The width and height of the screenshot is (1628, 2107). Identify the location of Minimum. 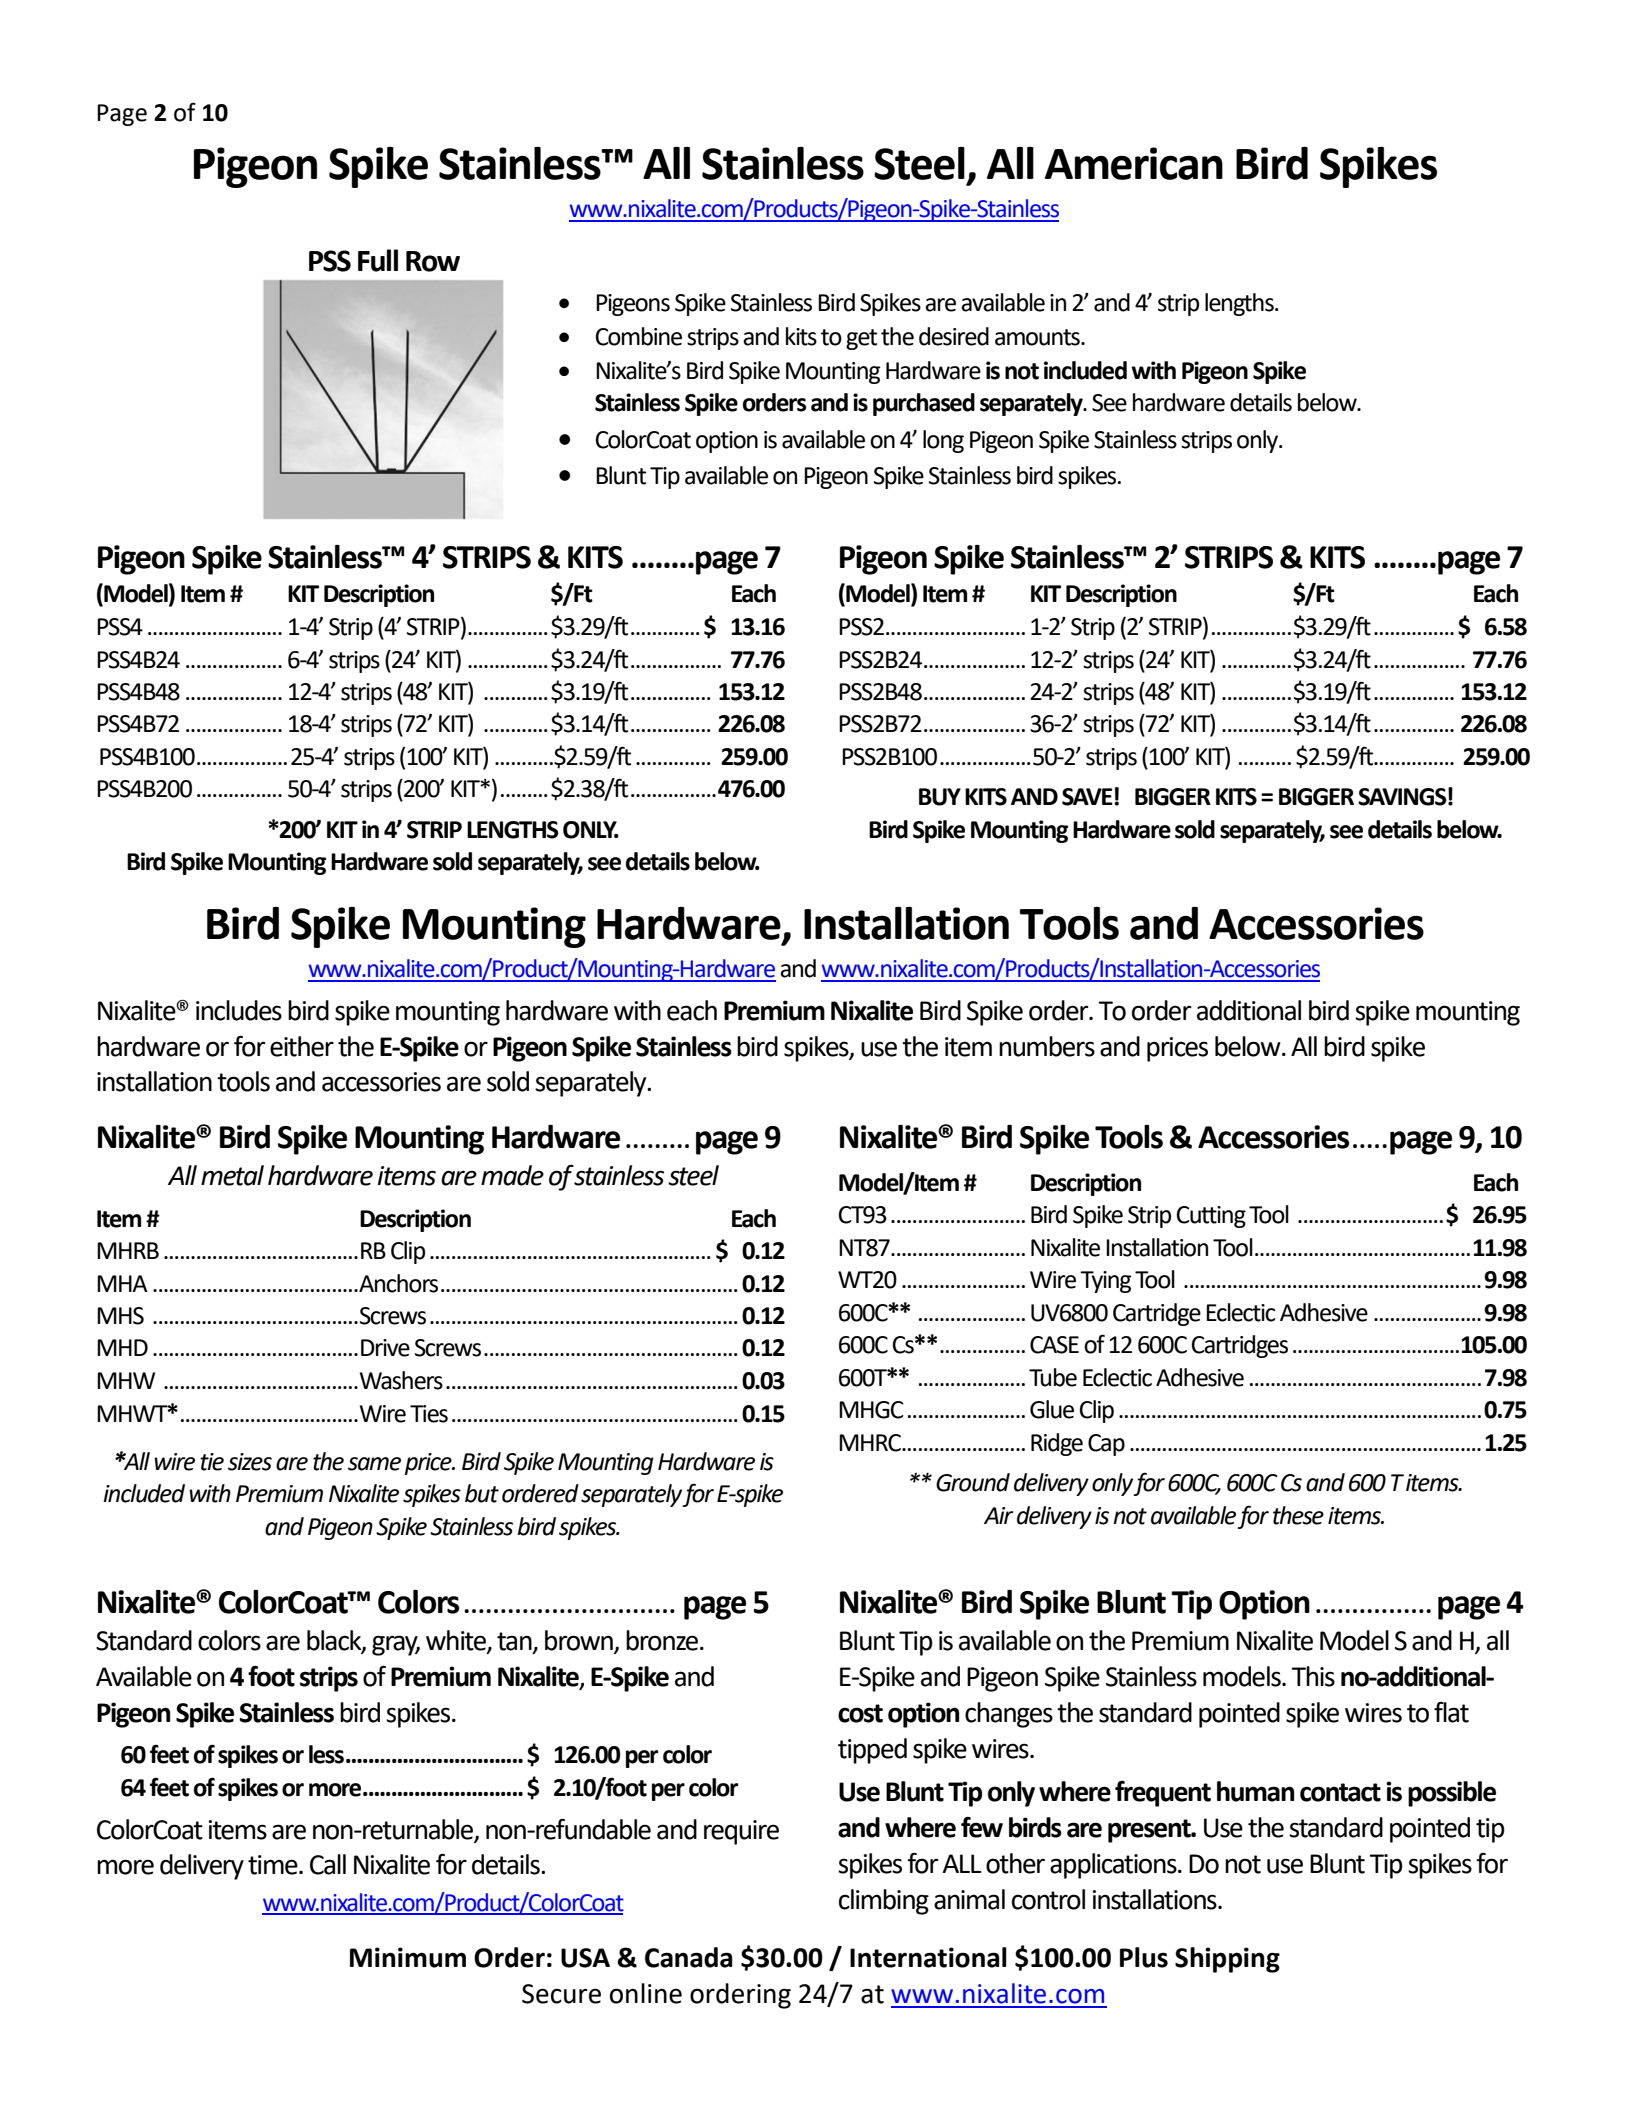
(408, 1957).
